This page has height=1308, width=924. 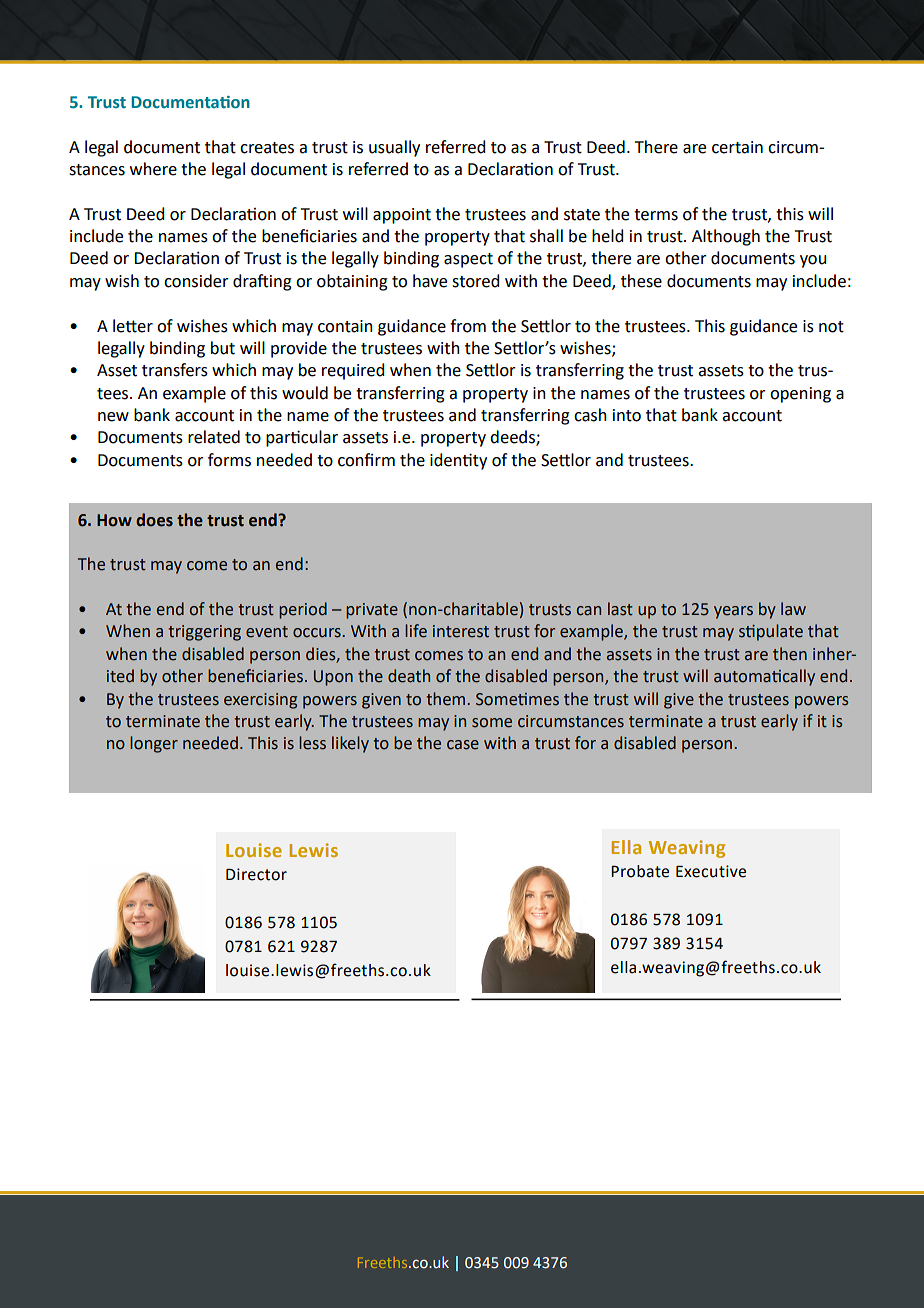 I want to click on from, so click(x=468, y=326).
